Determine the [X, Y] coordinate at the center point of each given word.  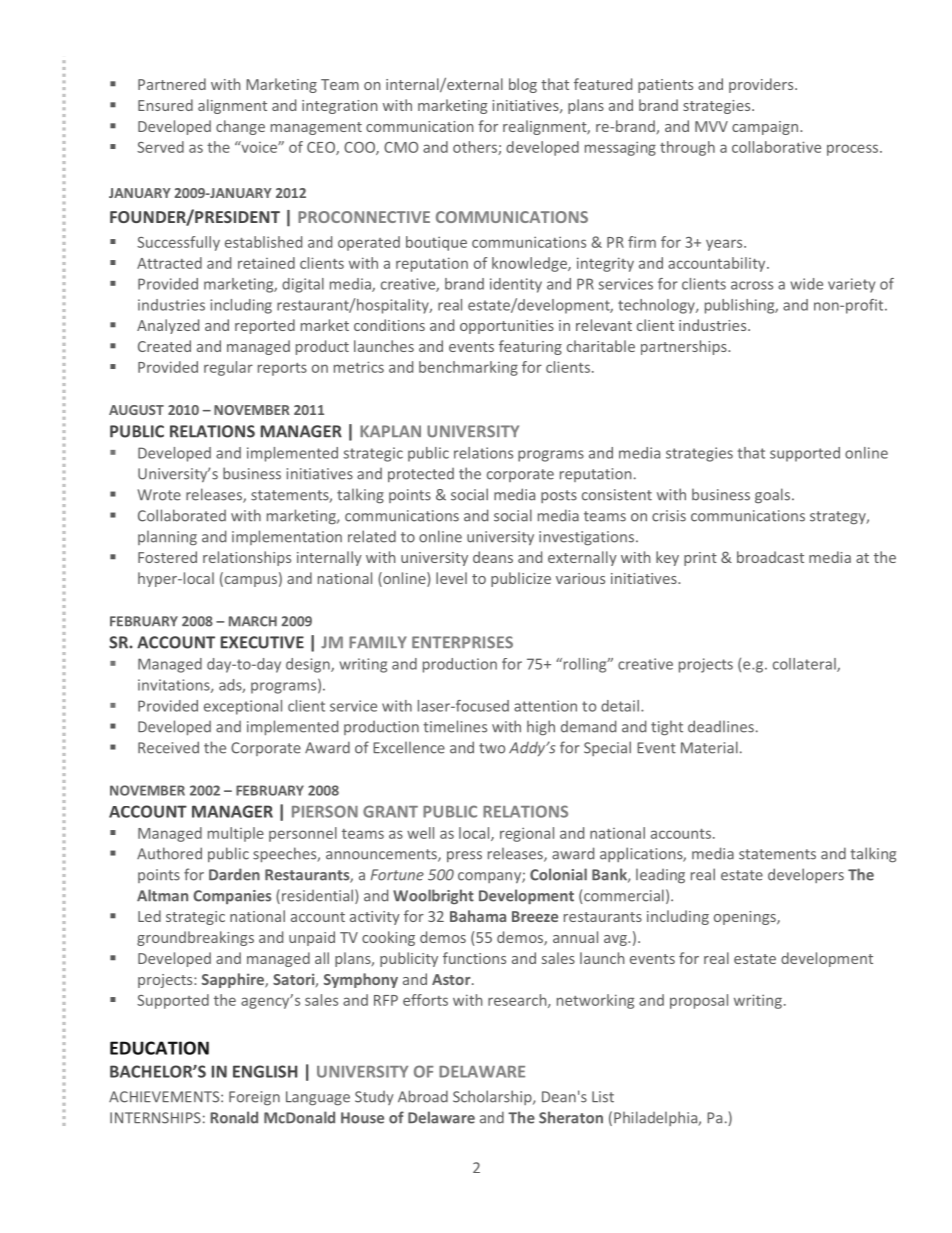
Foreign [254, 1098]
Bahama [478, 916]
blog [523, 85]
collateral [805, 665]
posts [559, 496]
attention [545, 706]
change [240, 127]
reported [265, 326]
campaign [766, 128]
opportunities [507, 327]
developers [806, 875]
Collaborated [182, 515]
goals [772, 496]
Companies [232, 897]
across [752, 285]
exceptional [243, 707]
